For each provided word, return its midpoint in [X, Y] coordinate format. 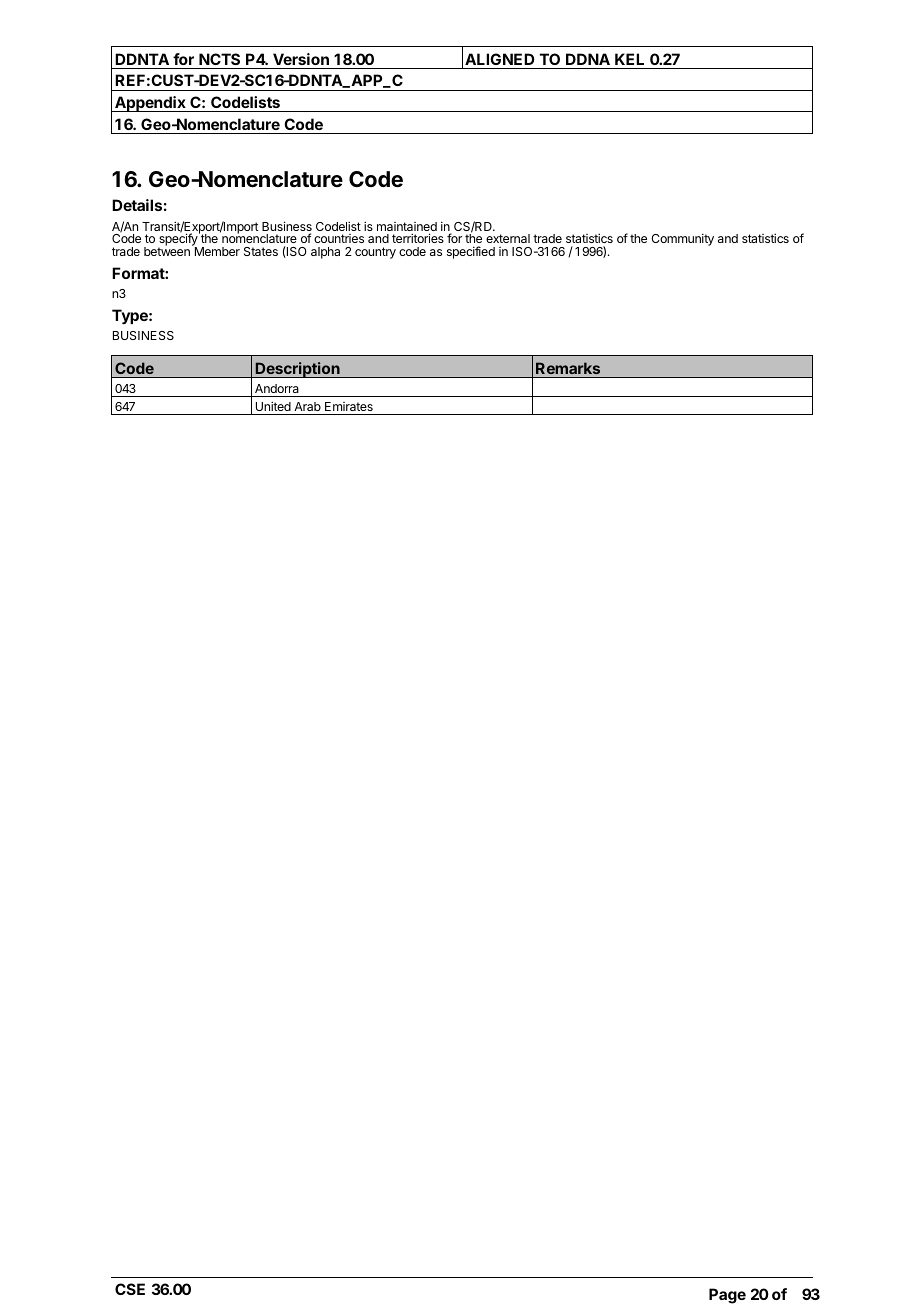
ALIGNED [500, 59]
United [273, 406]
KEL [629, 59]
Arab [307, 406]
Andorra [277, 388]
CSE [130, 1289]
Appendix [150, 104]
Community [682, 239]
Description [298, 370]
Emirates [349, 406]
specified [471, 252]
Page [727, 1296]
